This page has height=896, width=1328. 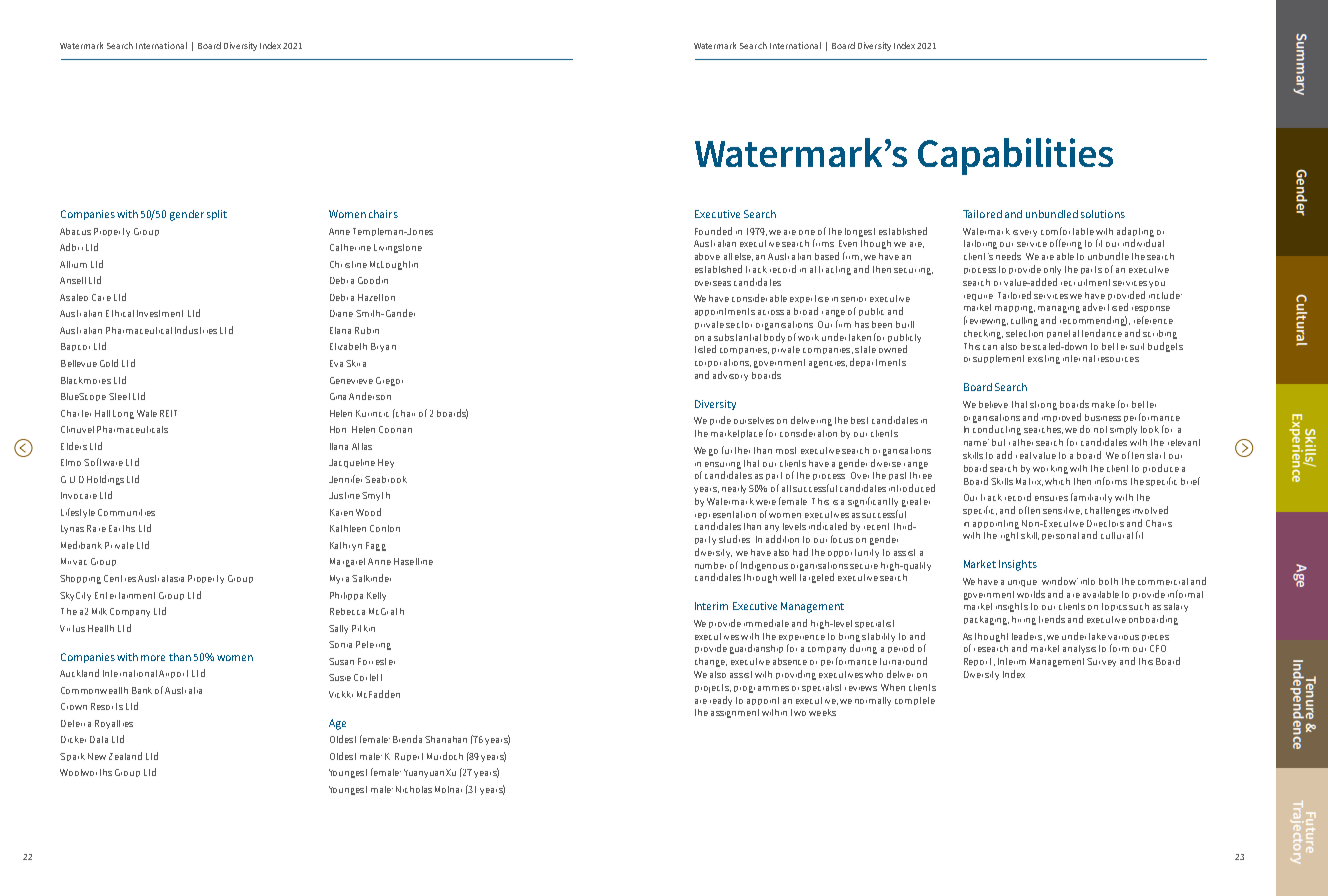 What do you see at coordinates (1060, 581) in the page?
I see `window` at bounding box center [1060, 581].
